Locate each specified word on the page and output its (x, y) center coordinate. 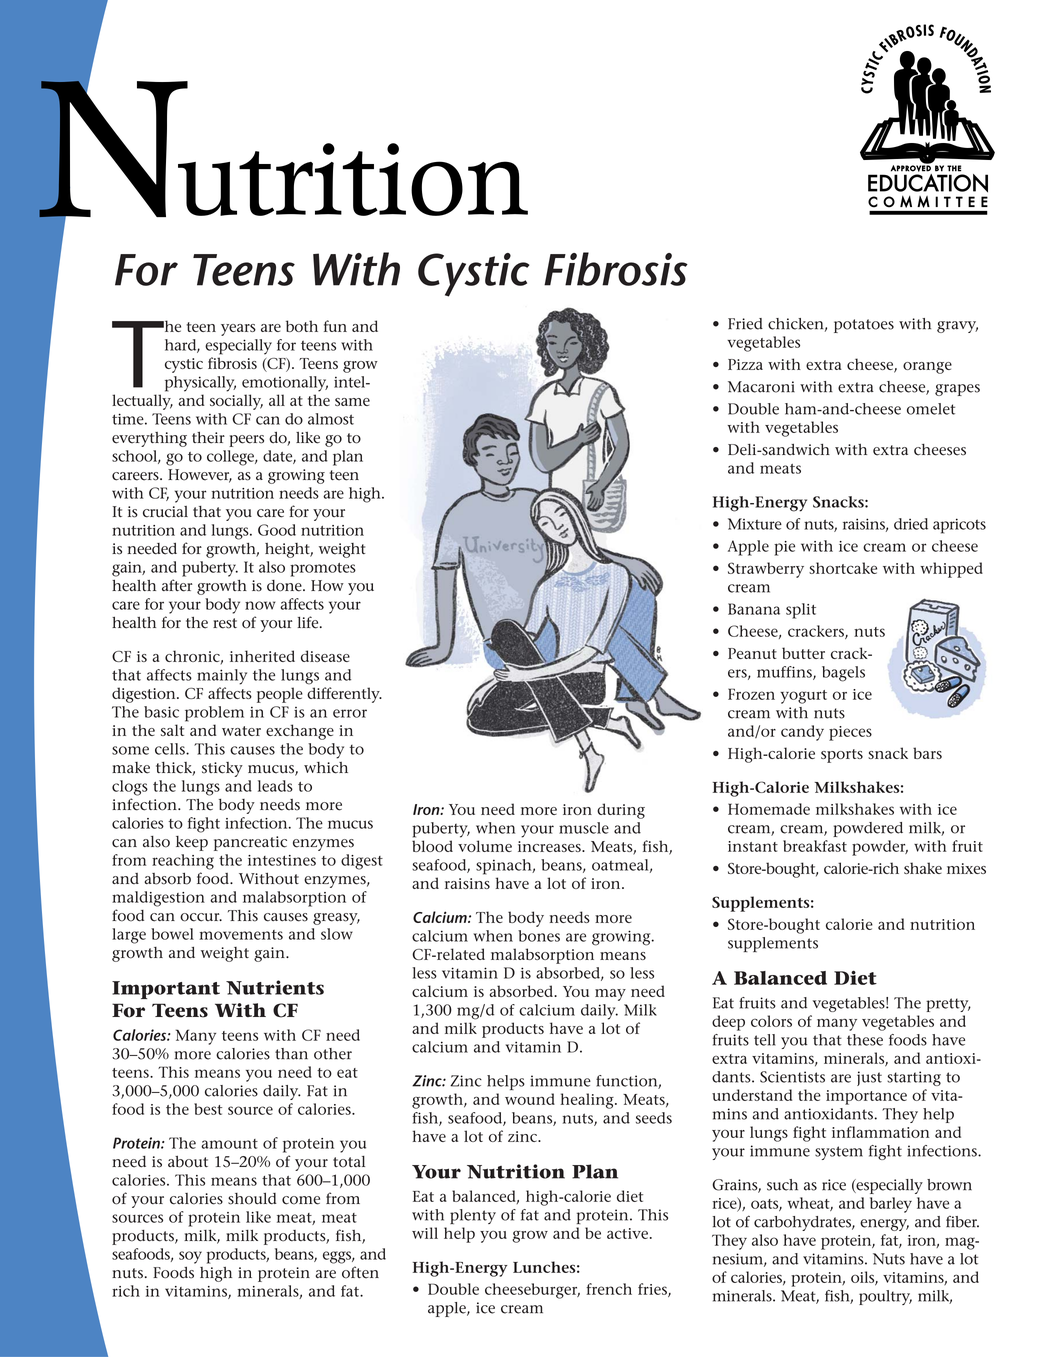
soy (190, 1257)
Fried (745, 324)
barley (891, 1205)
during (621, 811)
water (241, 731)
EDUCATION (928, 183)
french (609, 1289)
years (238, 330)
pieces (850, 733)
